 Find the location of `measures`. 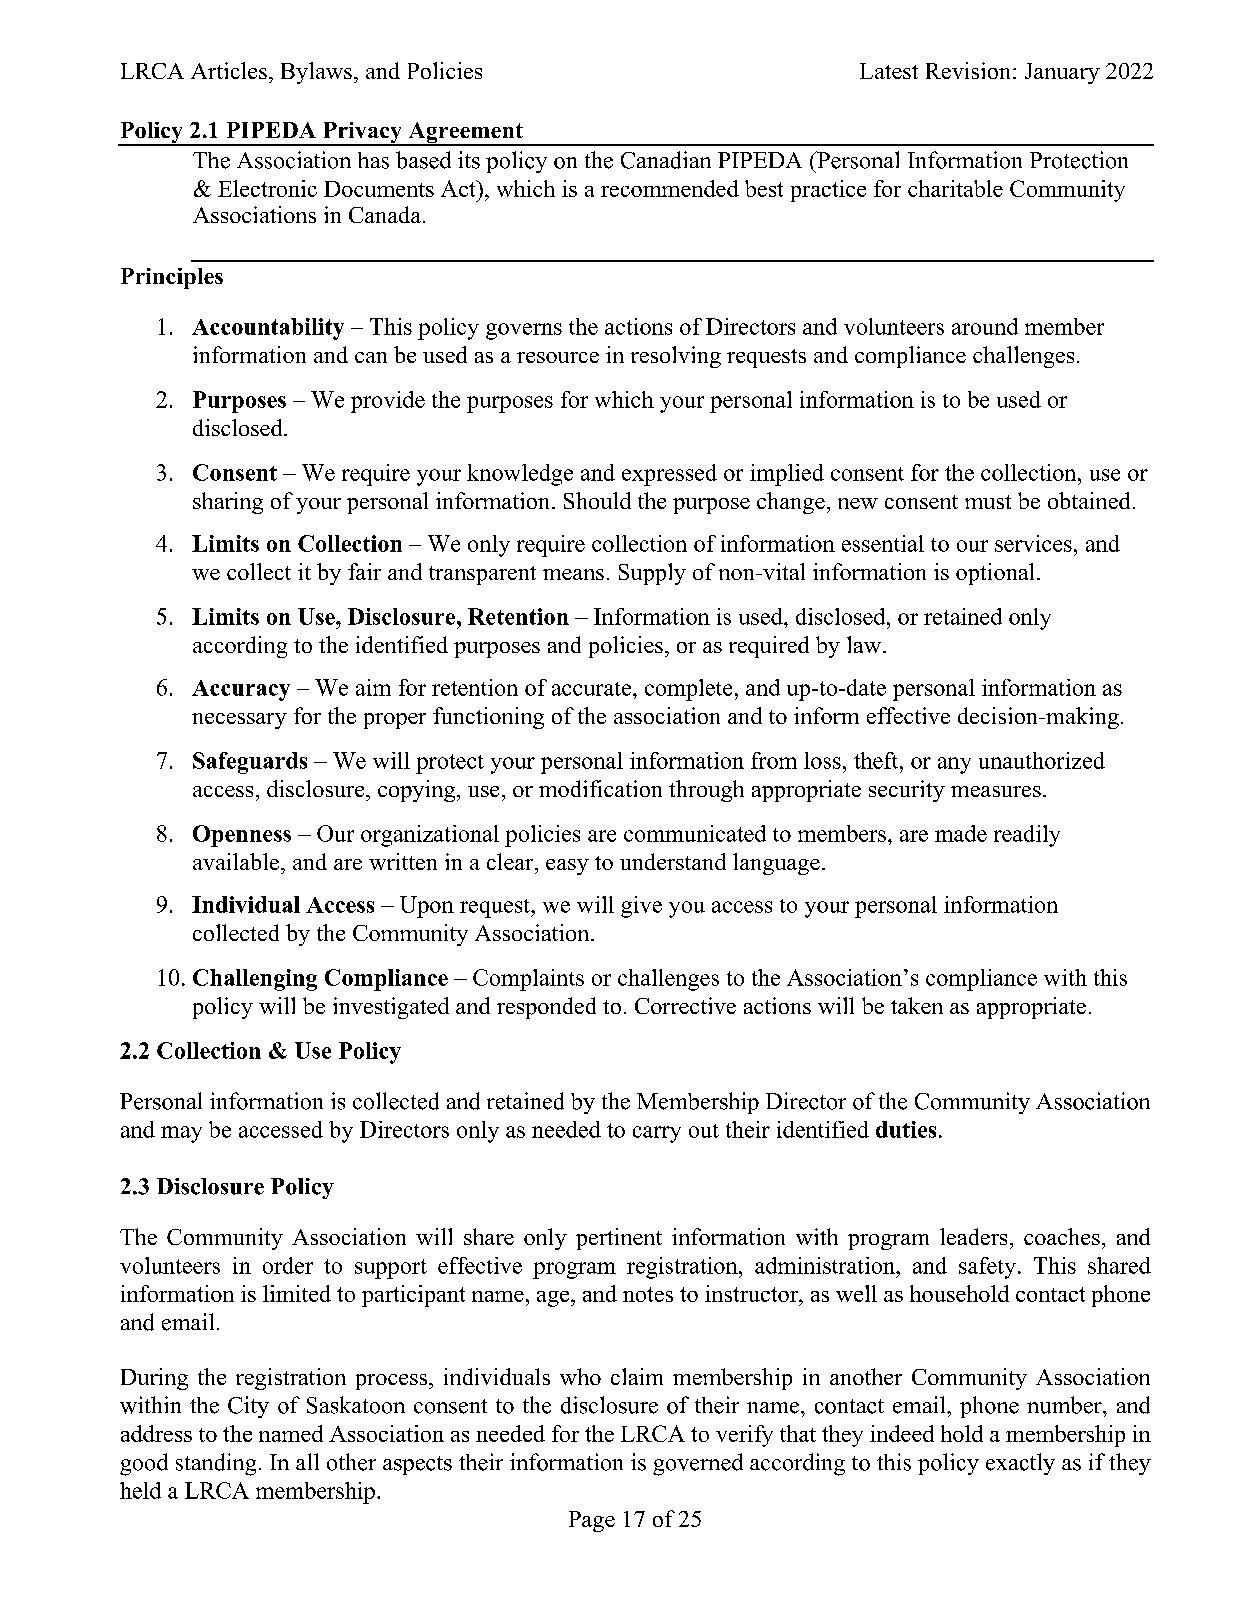

measures is located at coordinates (996, 791).
